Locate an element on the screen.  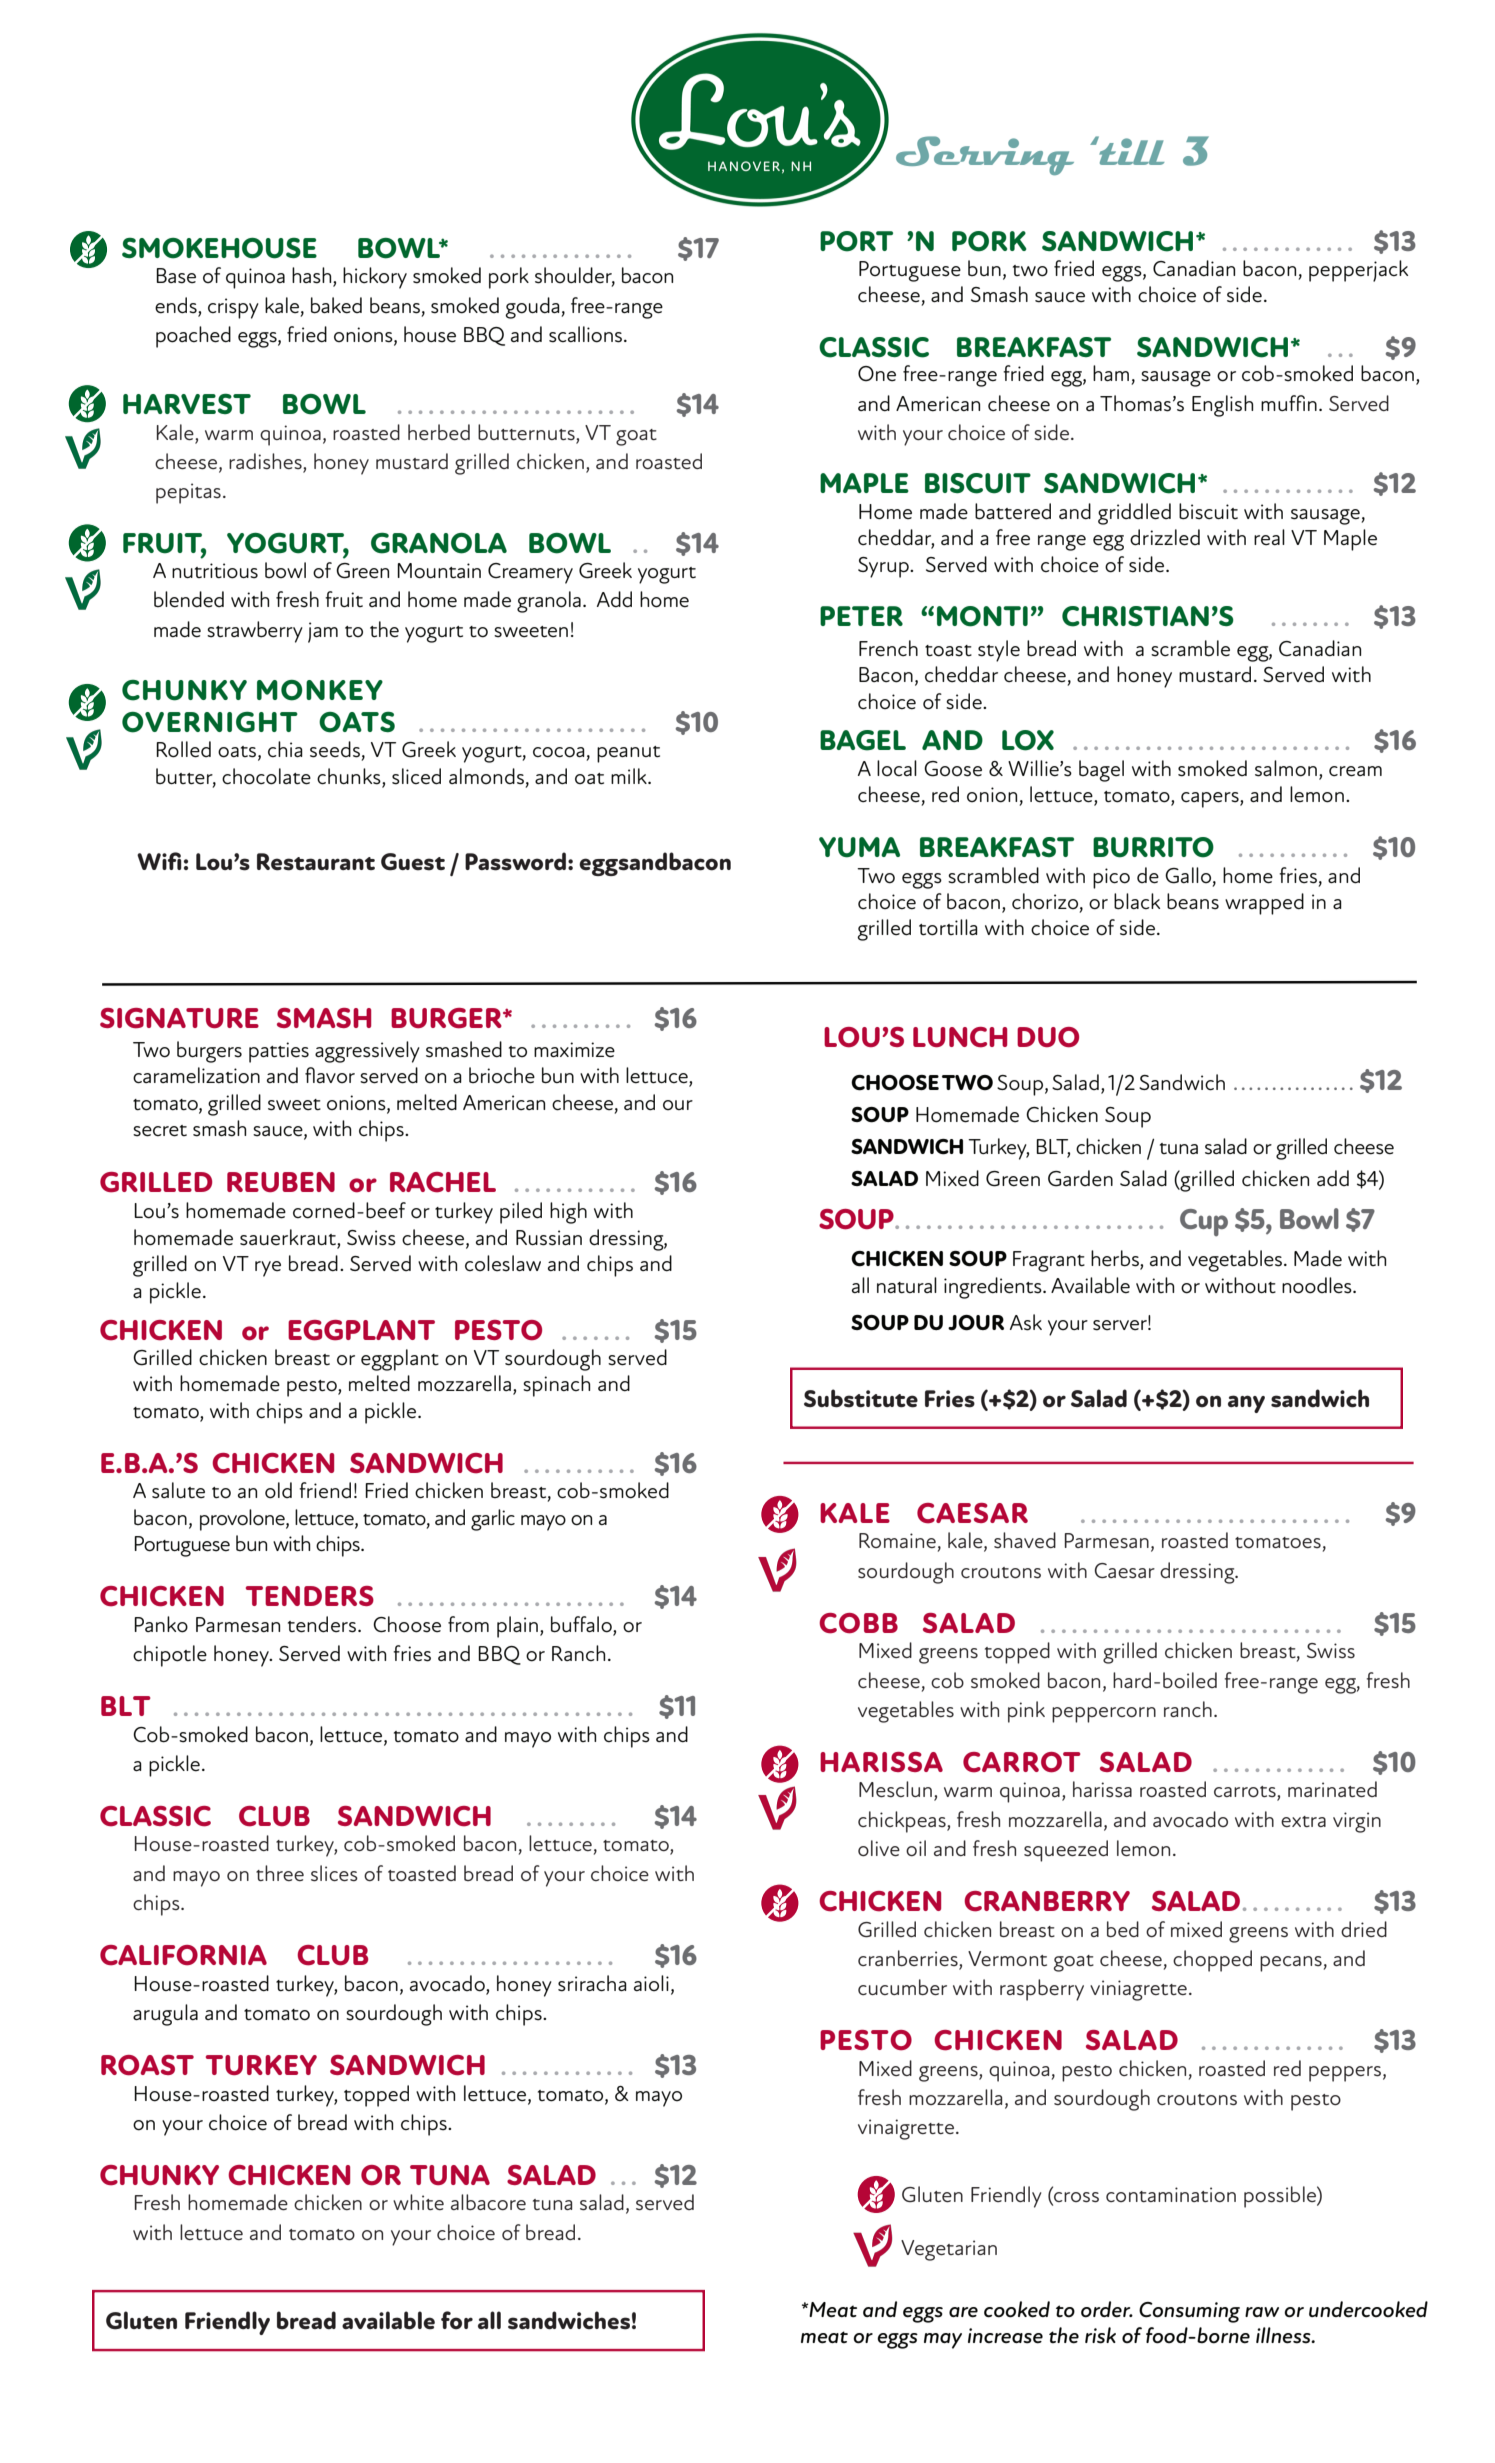
COBB is located at coordinates (858, 1623).
